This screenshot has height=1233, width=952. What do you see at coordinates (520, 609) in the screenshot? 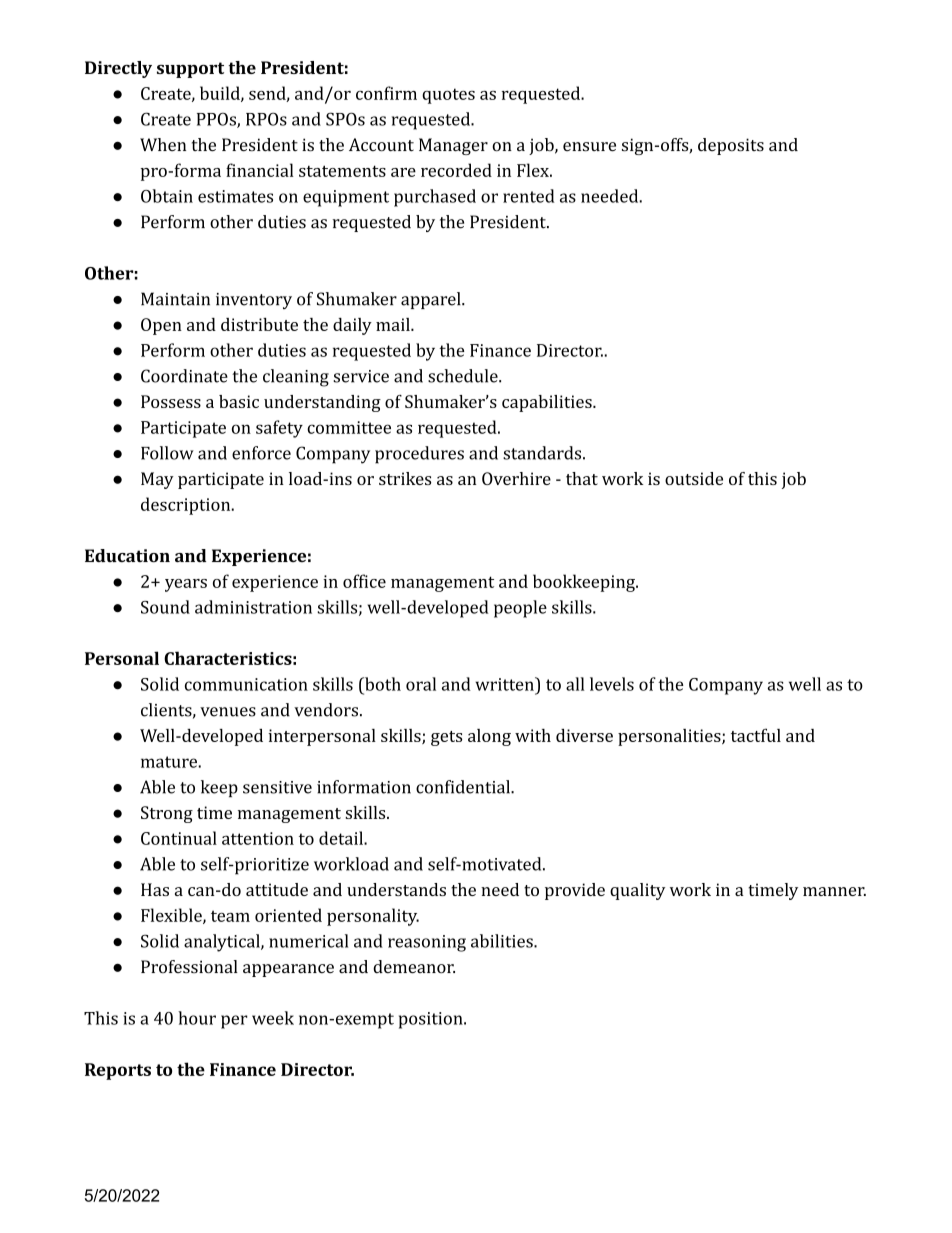
I see `people` at bounding box center [520, 609].
